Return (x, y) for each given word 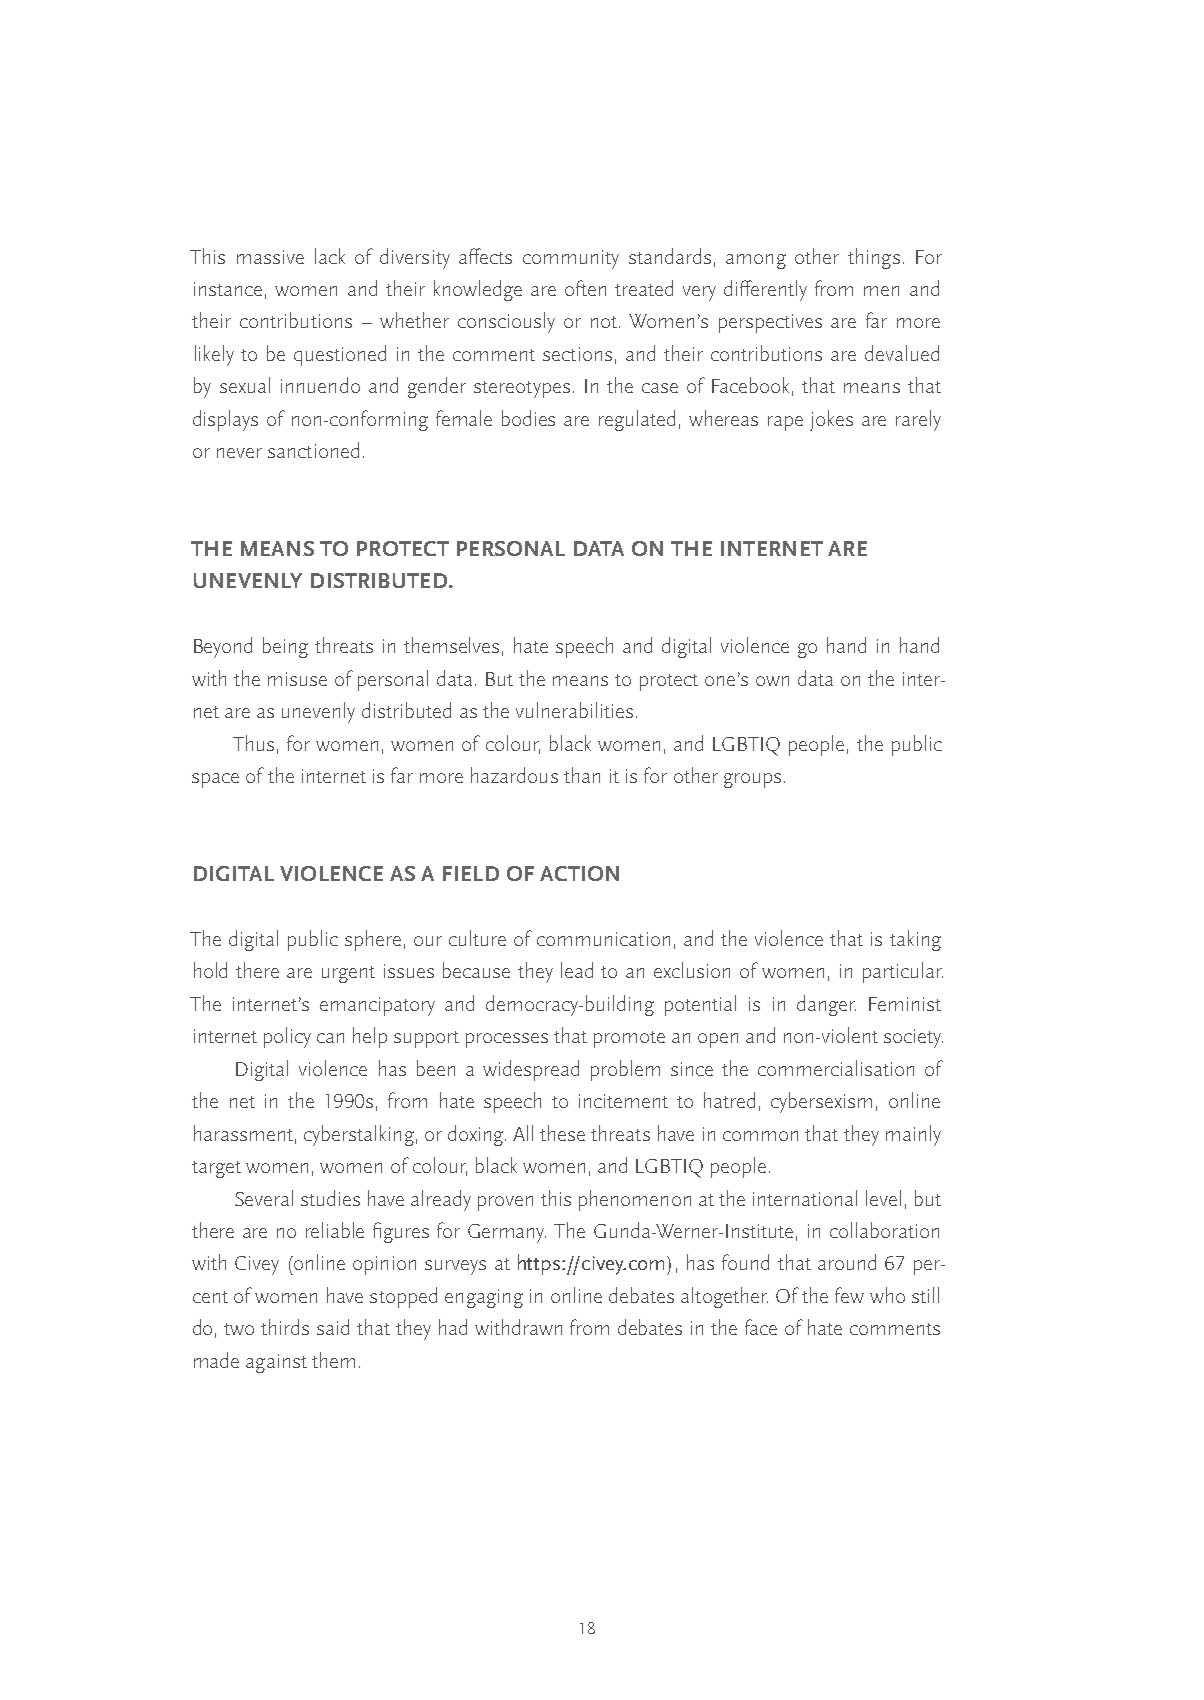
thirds (285, 1327)
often (585, 288)
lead (577, 970)
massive (270, 257)
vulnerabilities (574, 710)
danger (826, 1005)
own (772, 681)
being (285, 647)
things (874, 258)
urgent (348, 974)
